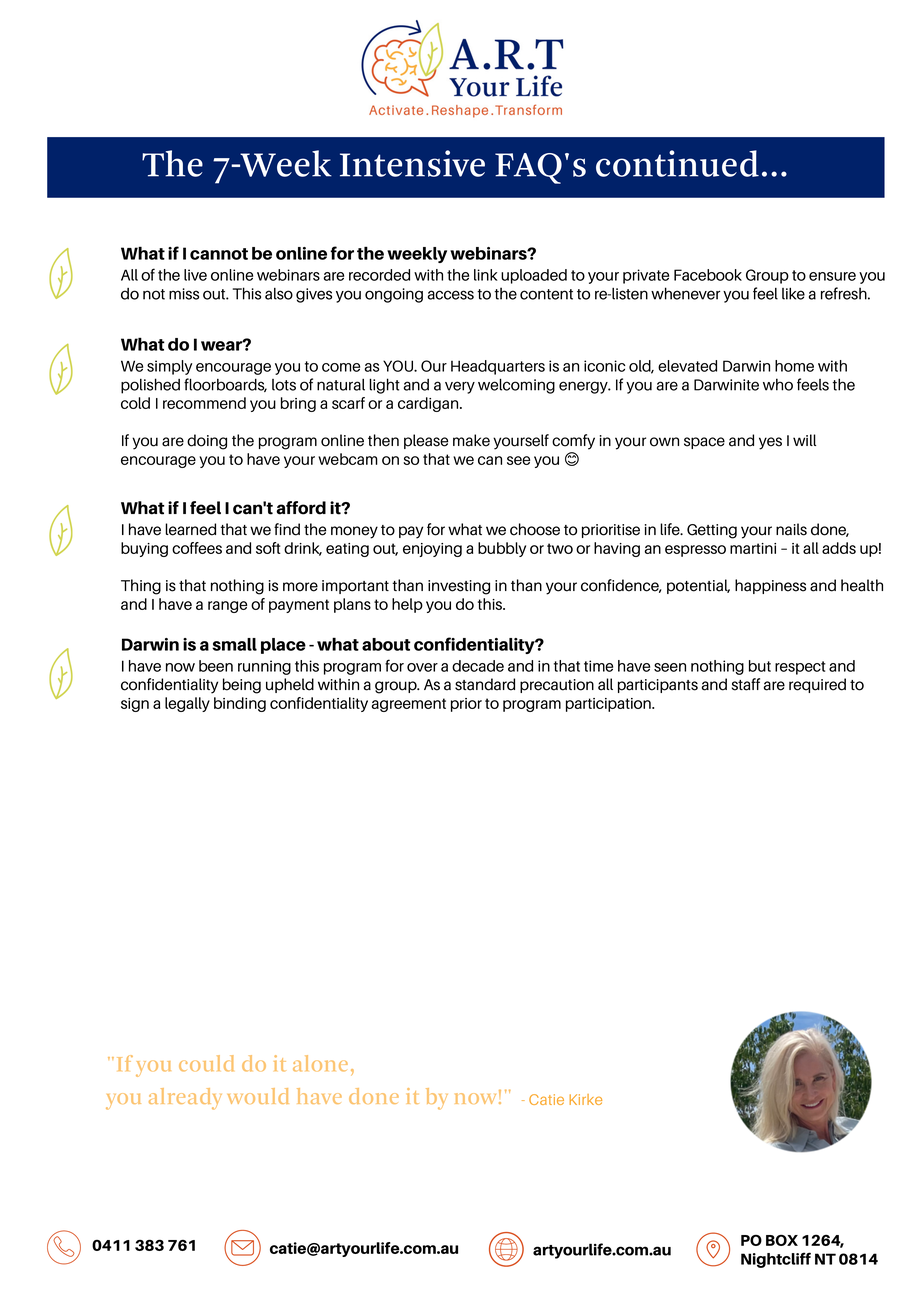 The width and height of the image is (924, 1308). What do you see at coordinates (207, 442) in the image?
I see `doing` at bounding box center [207, 442].
